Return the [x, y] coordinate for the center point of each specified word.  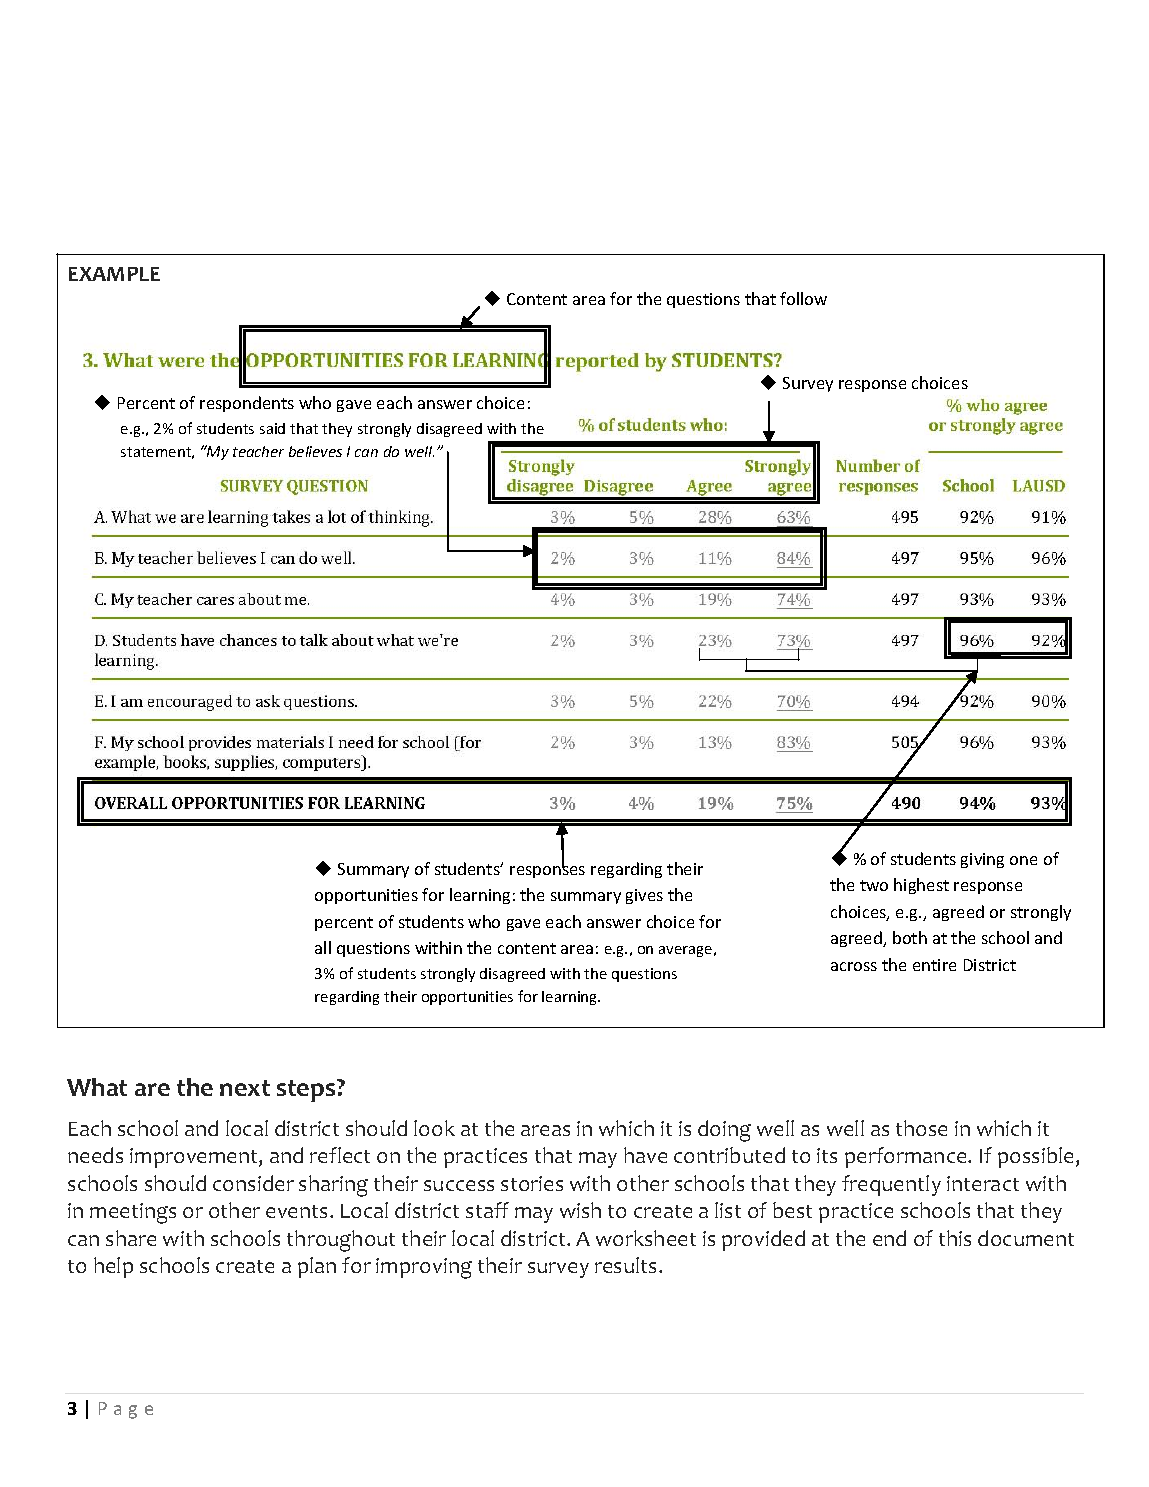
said [272, 428]
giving [982, 860]
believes [315, 451]
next [245, 1088]
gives [644, 896]
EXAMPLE [114, 274]
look [434, 1128]
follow [803, 298]
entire [934, 965]
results [627, 1265]
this [955, 1238]
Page [126, 1410]
